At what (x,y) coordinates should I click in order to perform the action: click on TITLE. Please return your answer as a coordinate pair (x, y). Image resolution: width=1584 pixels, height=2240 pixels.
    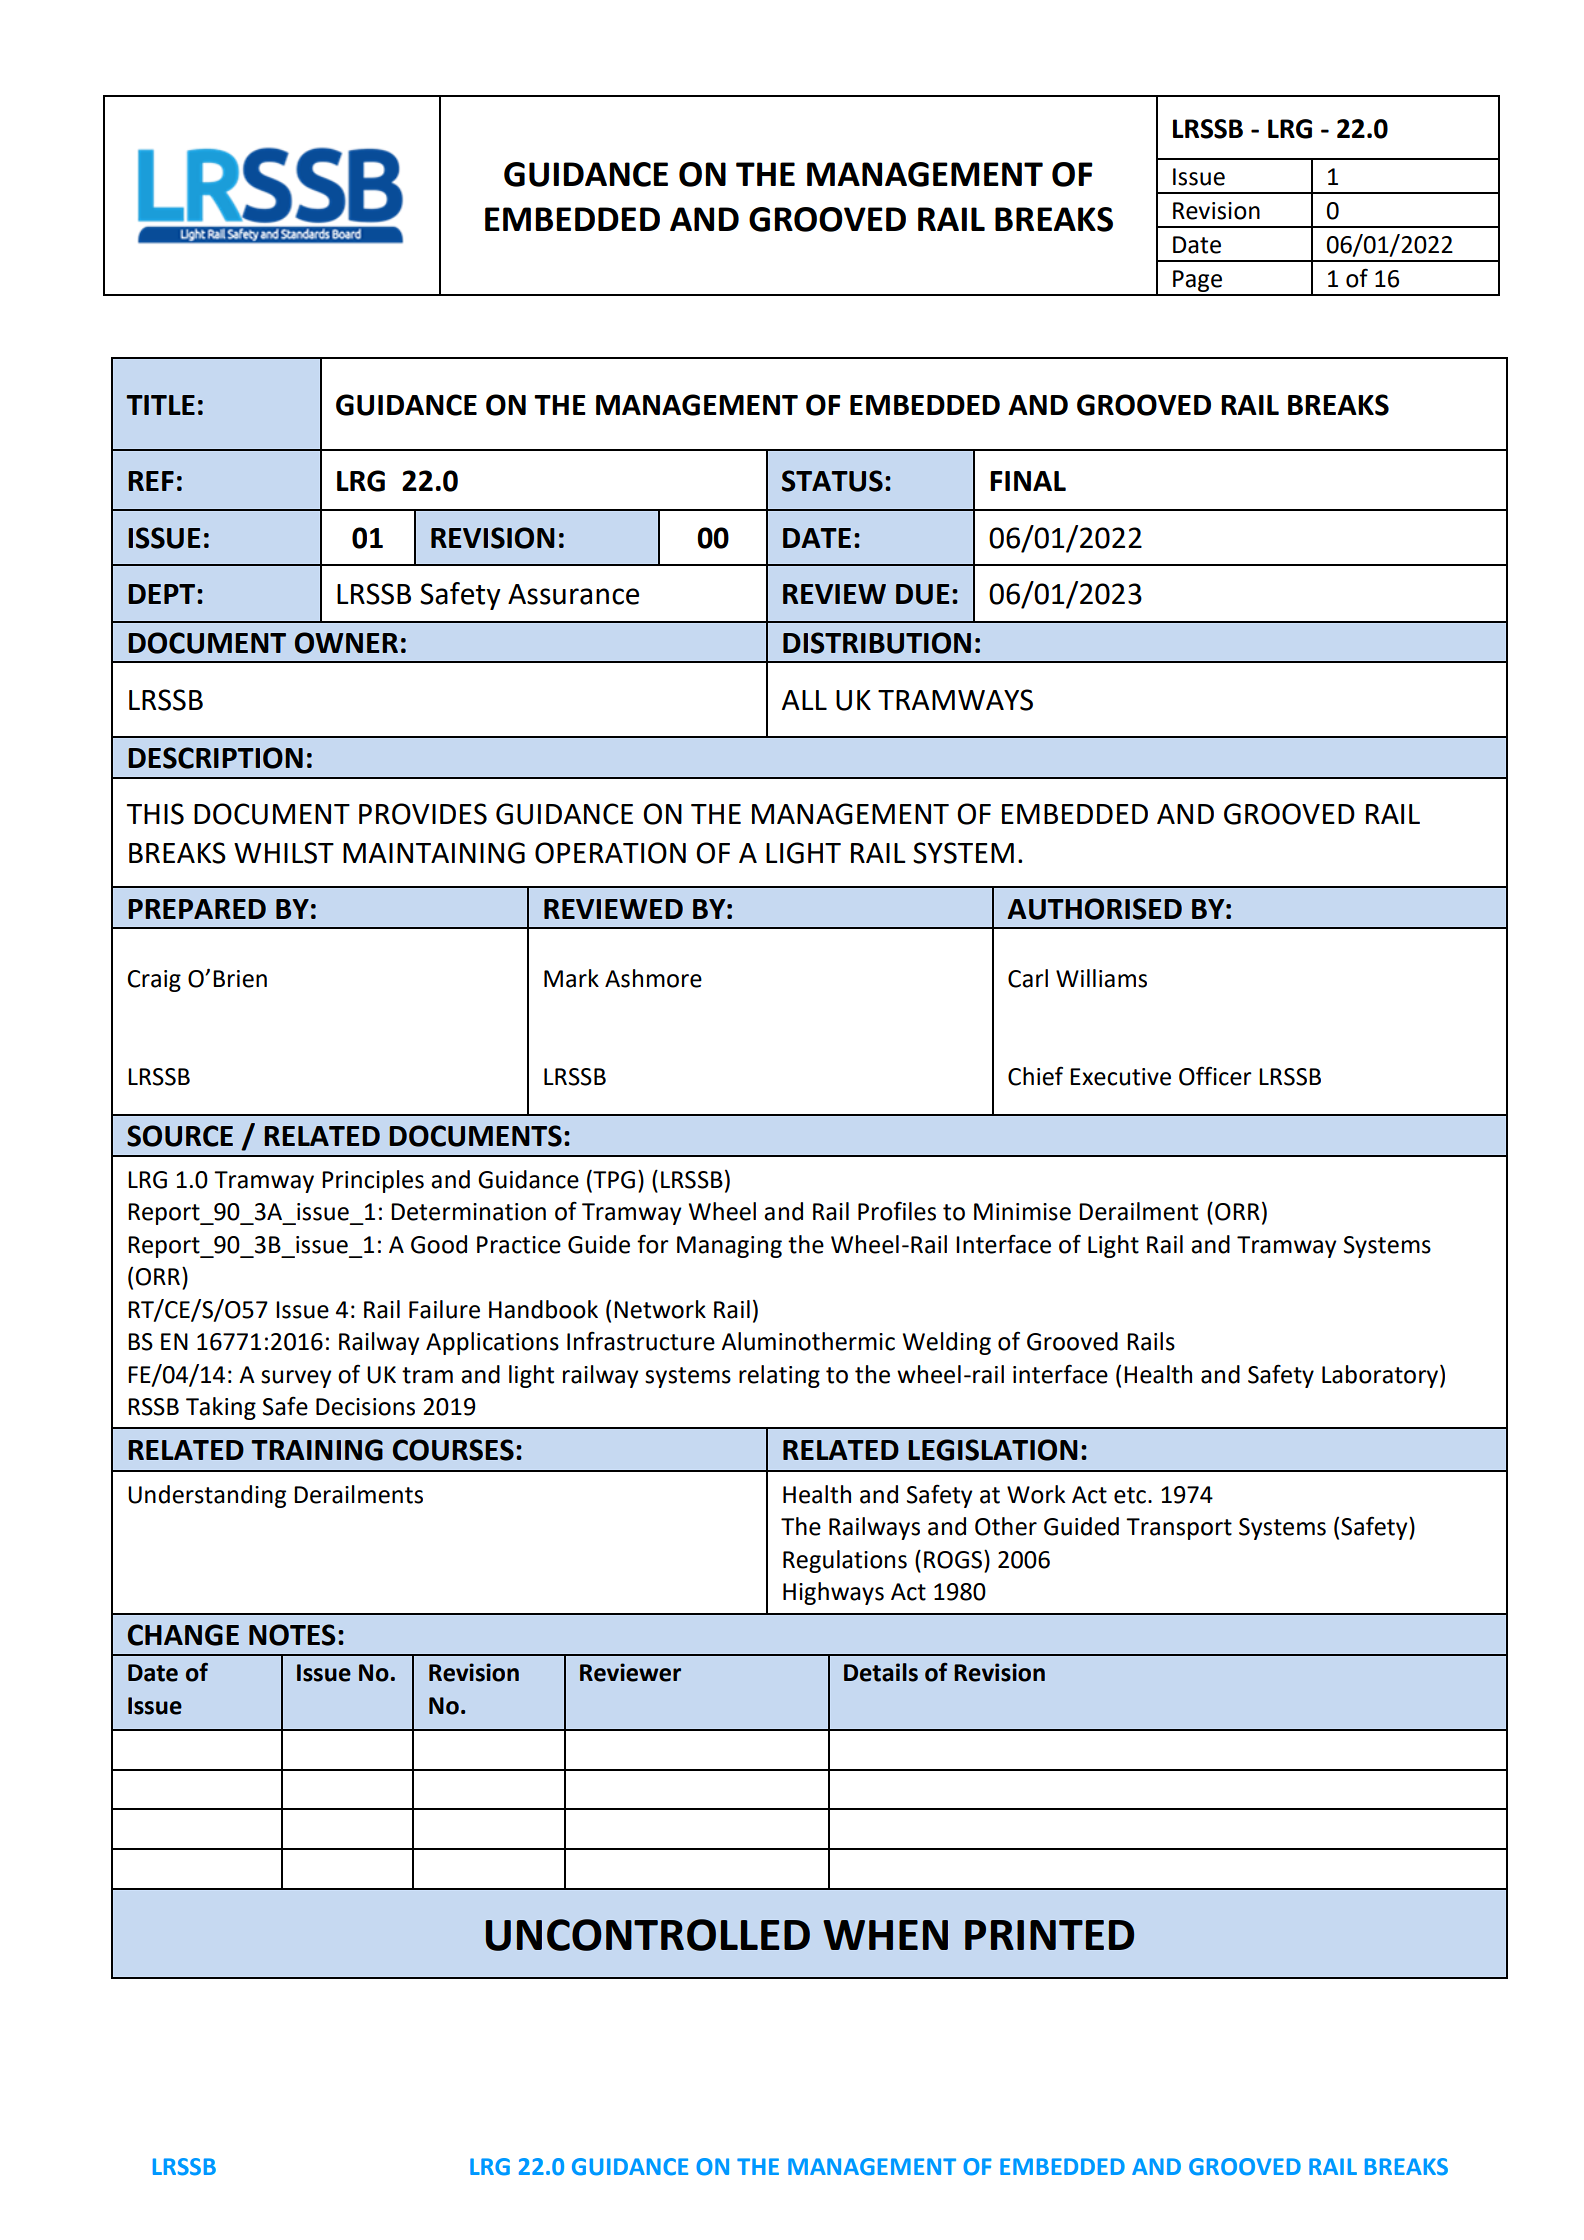
    Looking at the image, I should click on (160, 405).
